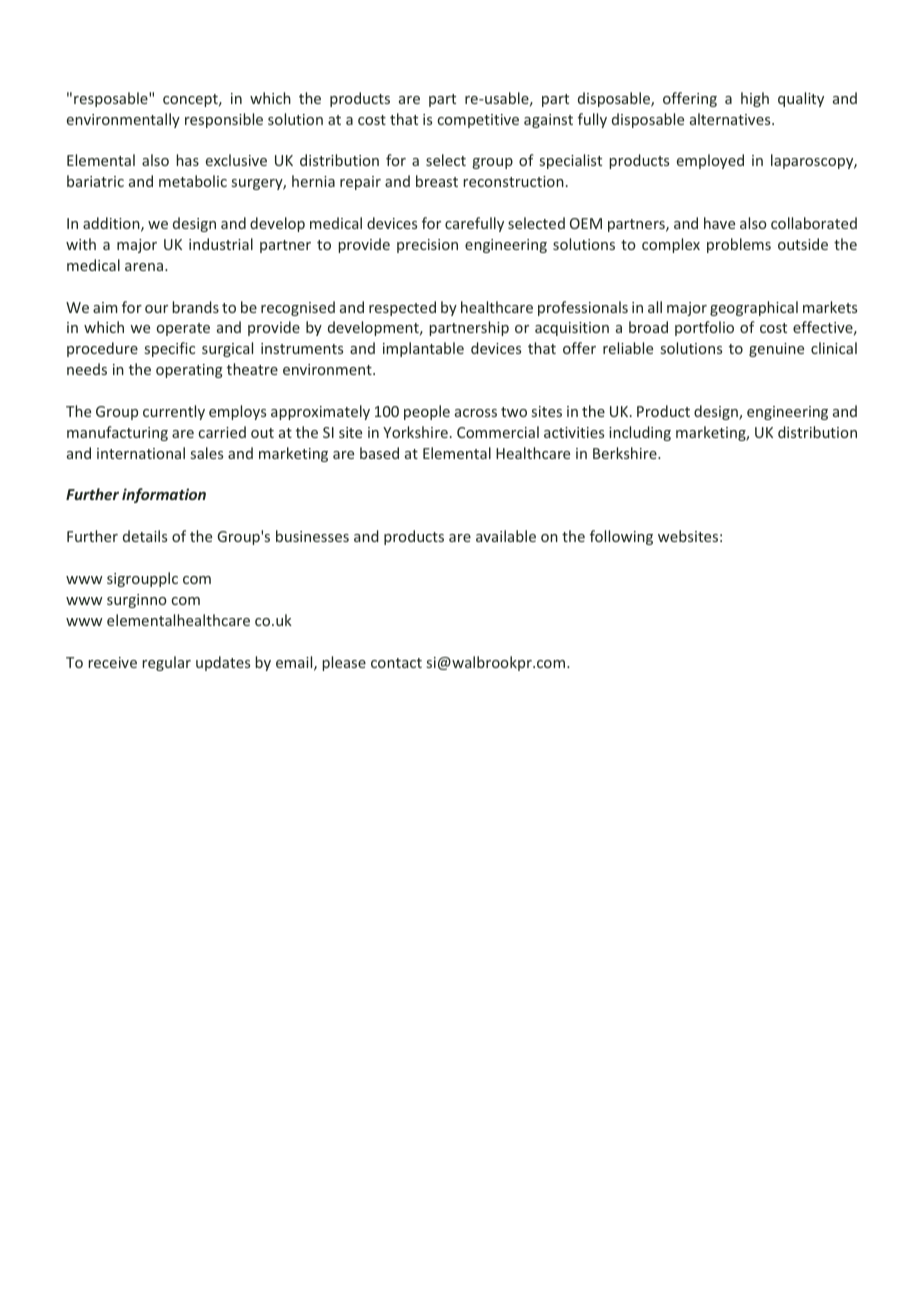  Describe the element at coordinates (478, 121) in the image. I see `competitive` at that location.
